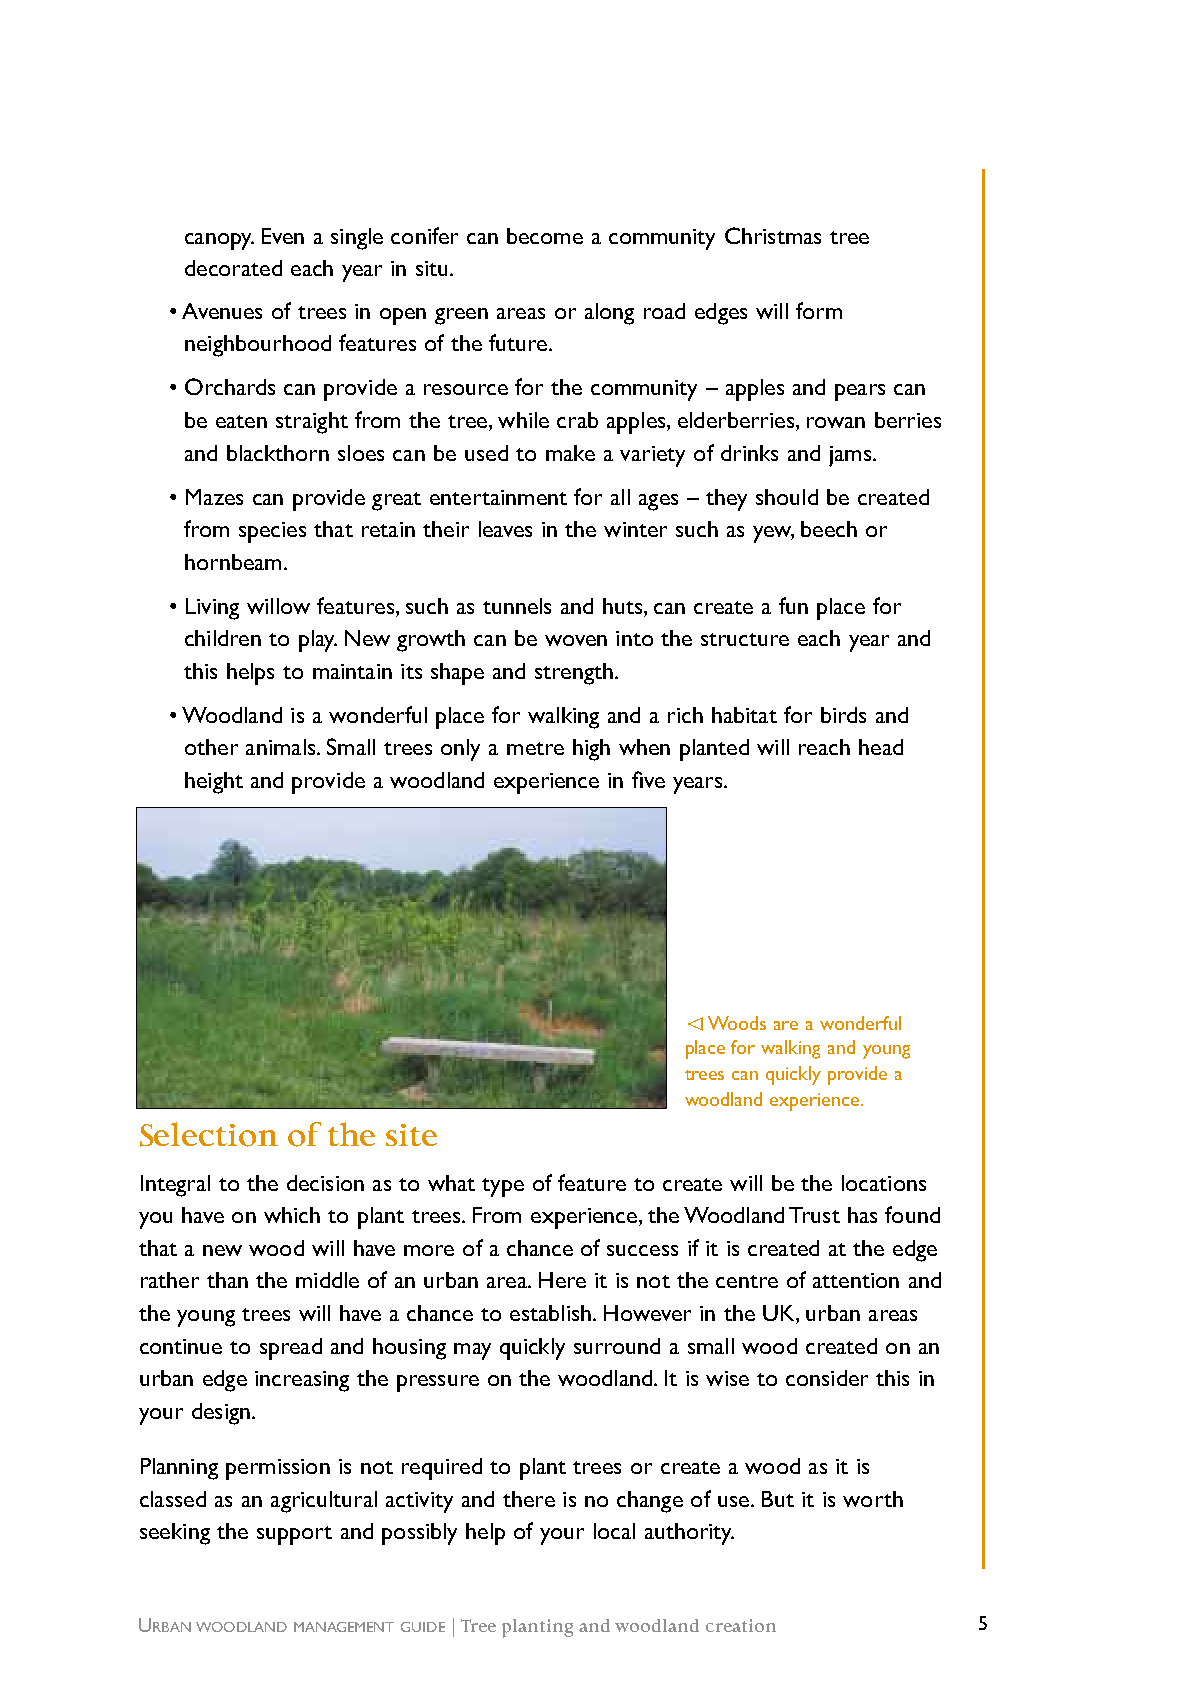 This screenshot has width=1188, height=1683. What do you see at coordinates (545, 236) in the screenshot?
I see `become` at bounding box center [545, 236].
